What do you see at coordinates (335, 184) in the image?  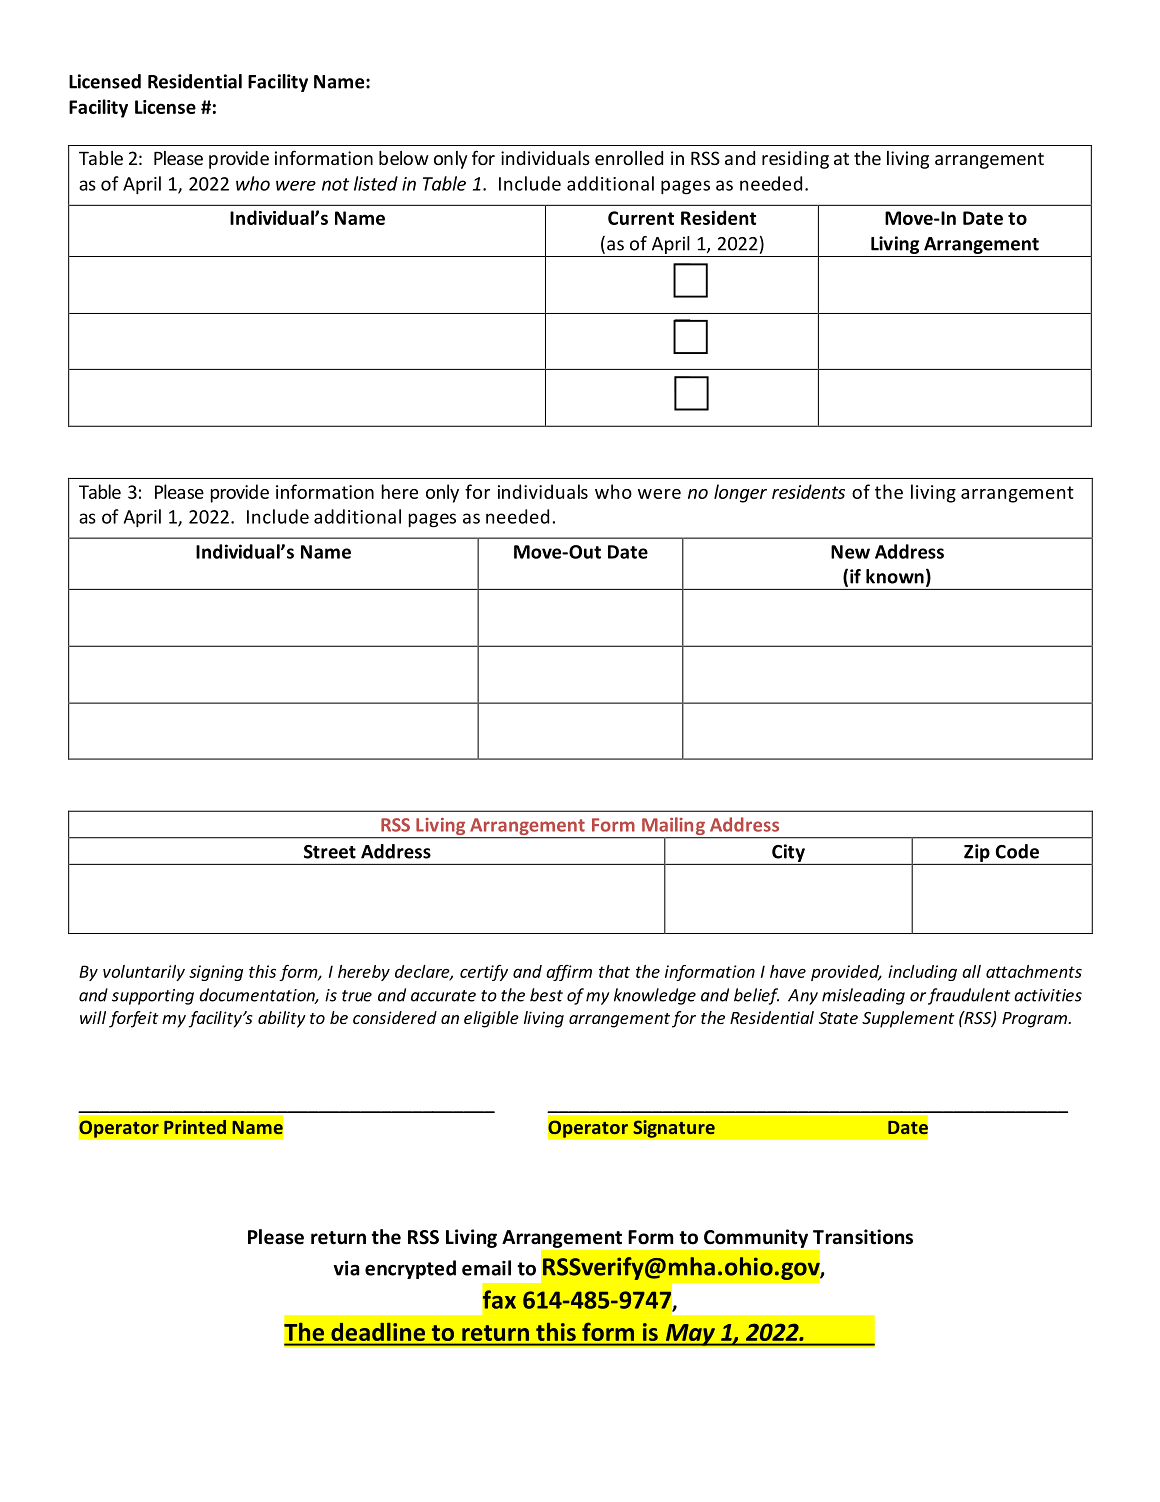 I see `not` at bounding box center [335, 184].
